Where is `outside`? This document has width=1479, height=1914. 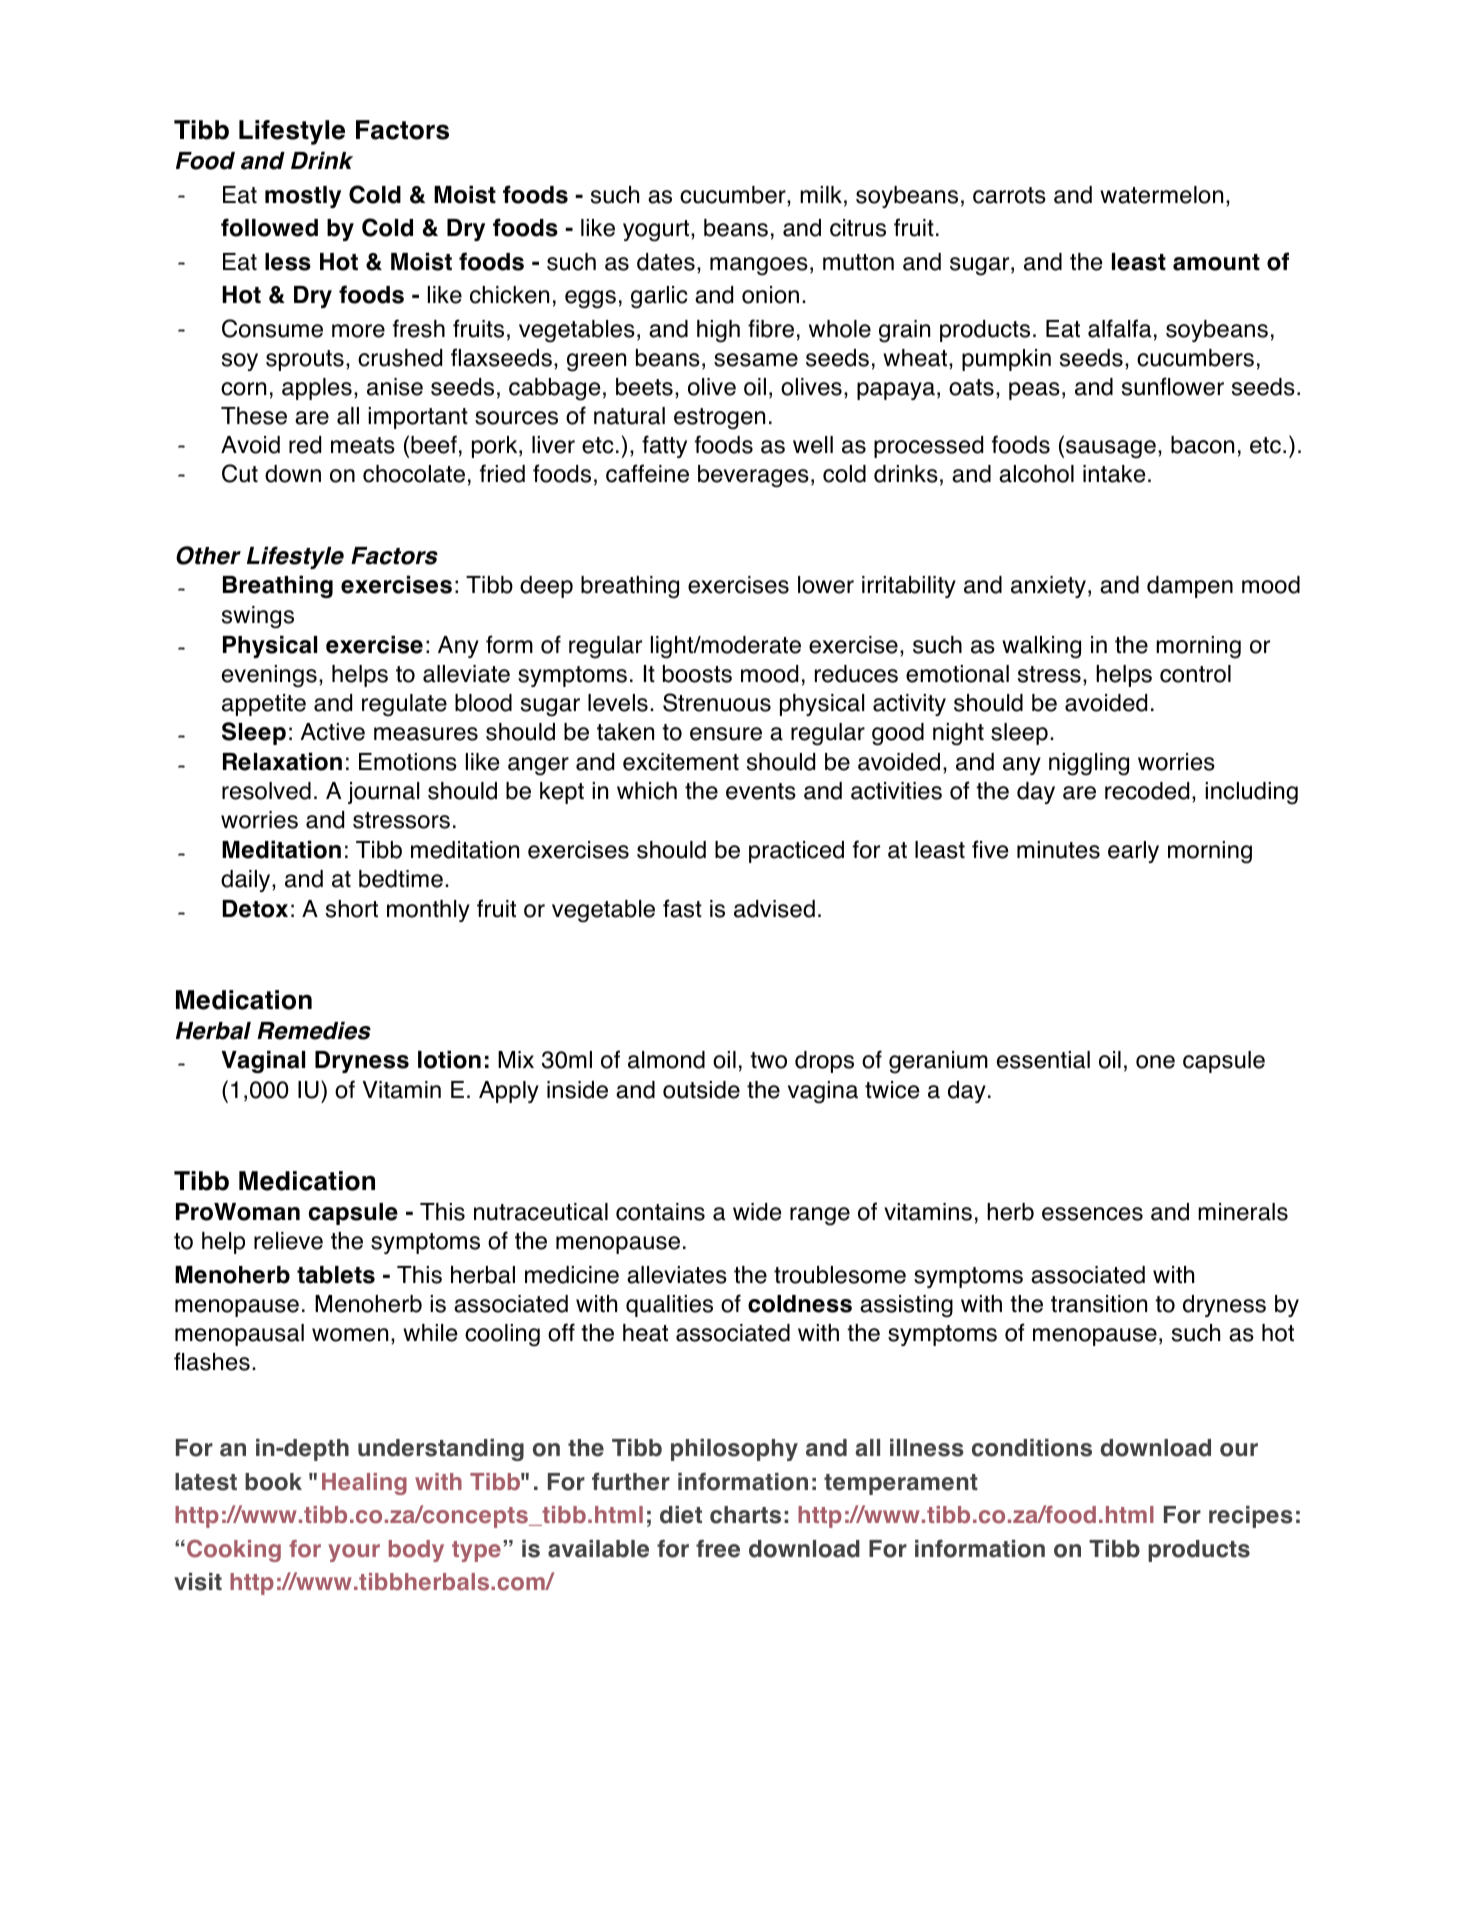 outside is located at coordinates (701, 1090).
